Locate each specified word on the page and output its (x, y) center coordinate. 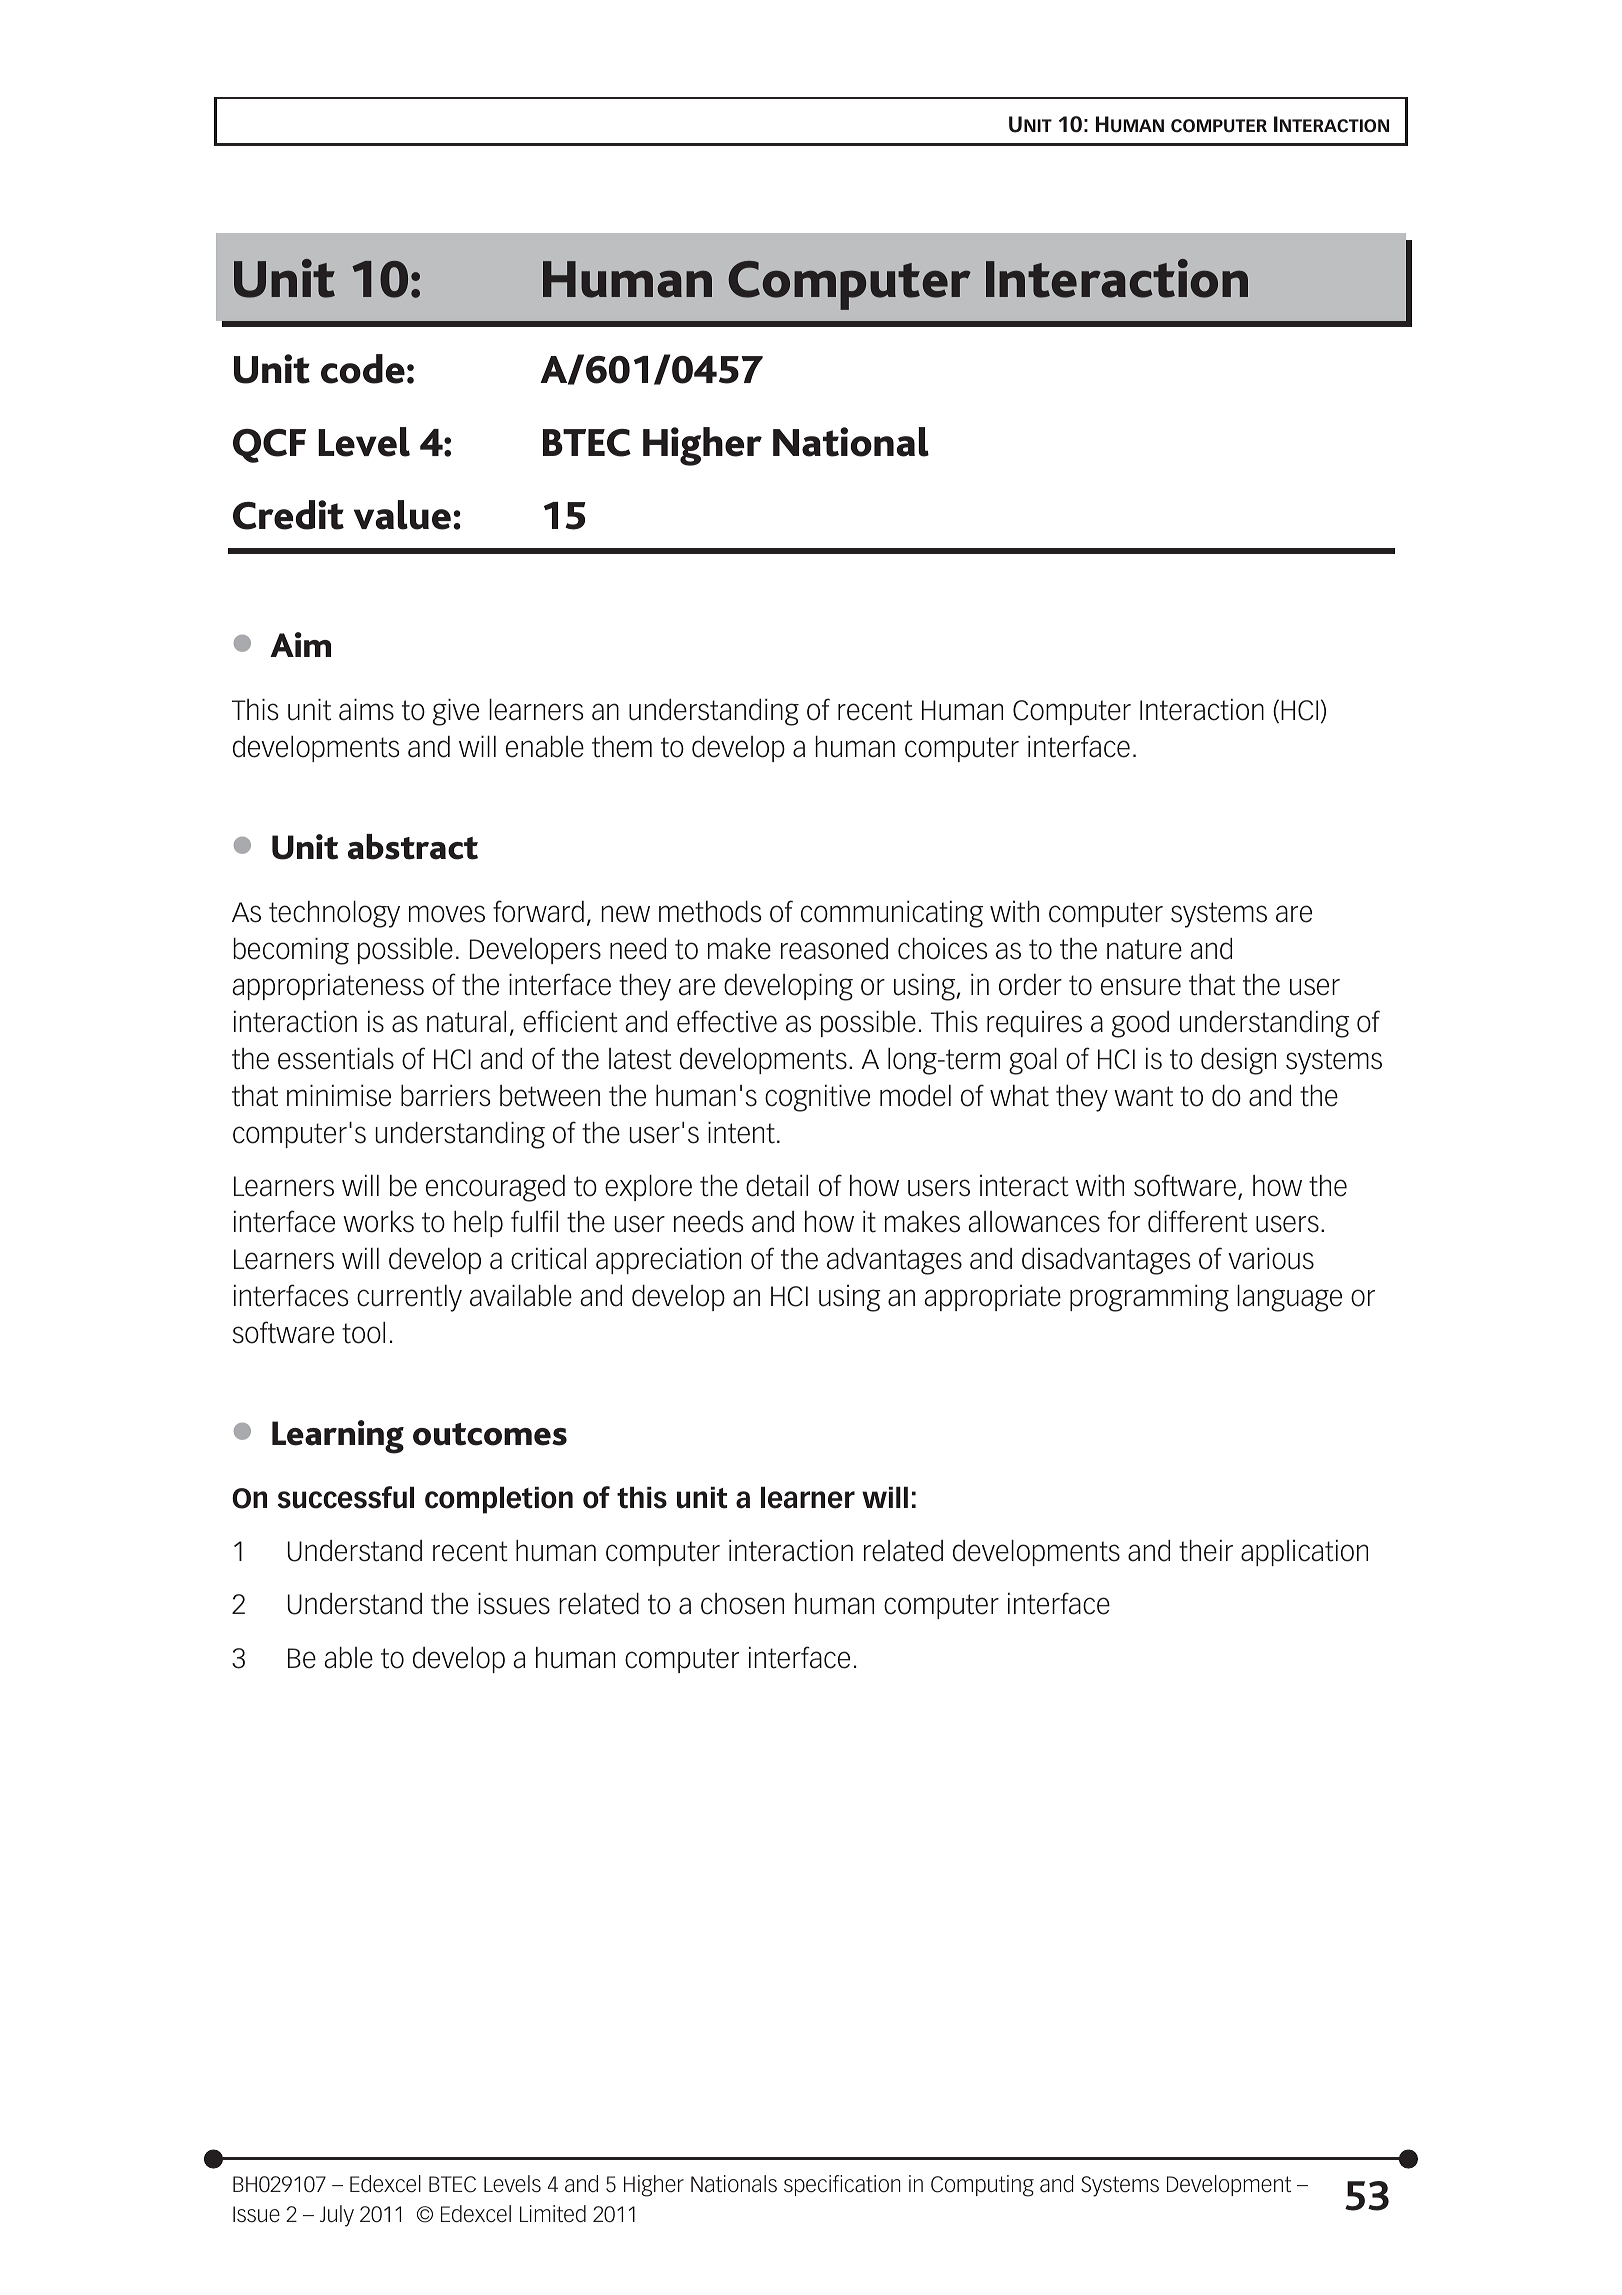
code (363, 369)
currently (409, 1298)
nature (1144, 949)
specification (842, 2185)
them (622, 747)
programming (1149, 1298)
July (337, 2216)
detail (777, 1186)
